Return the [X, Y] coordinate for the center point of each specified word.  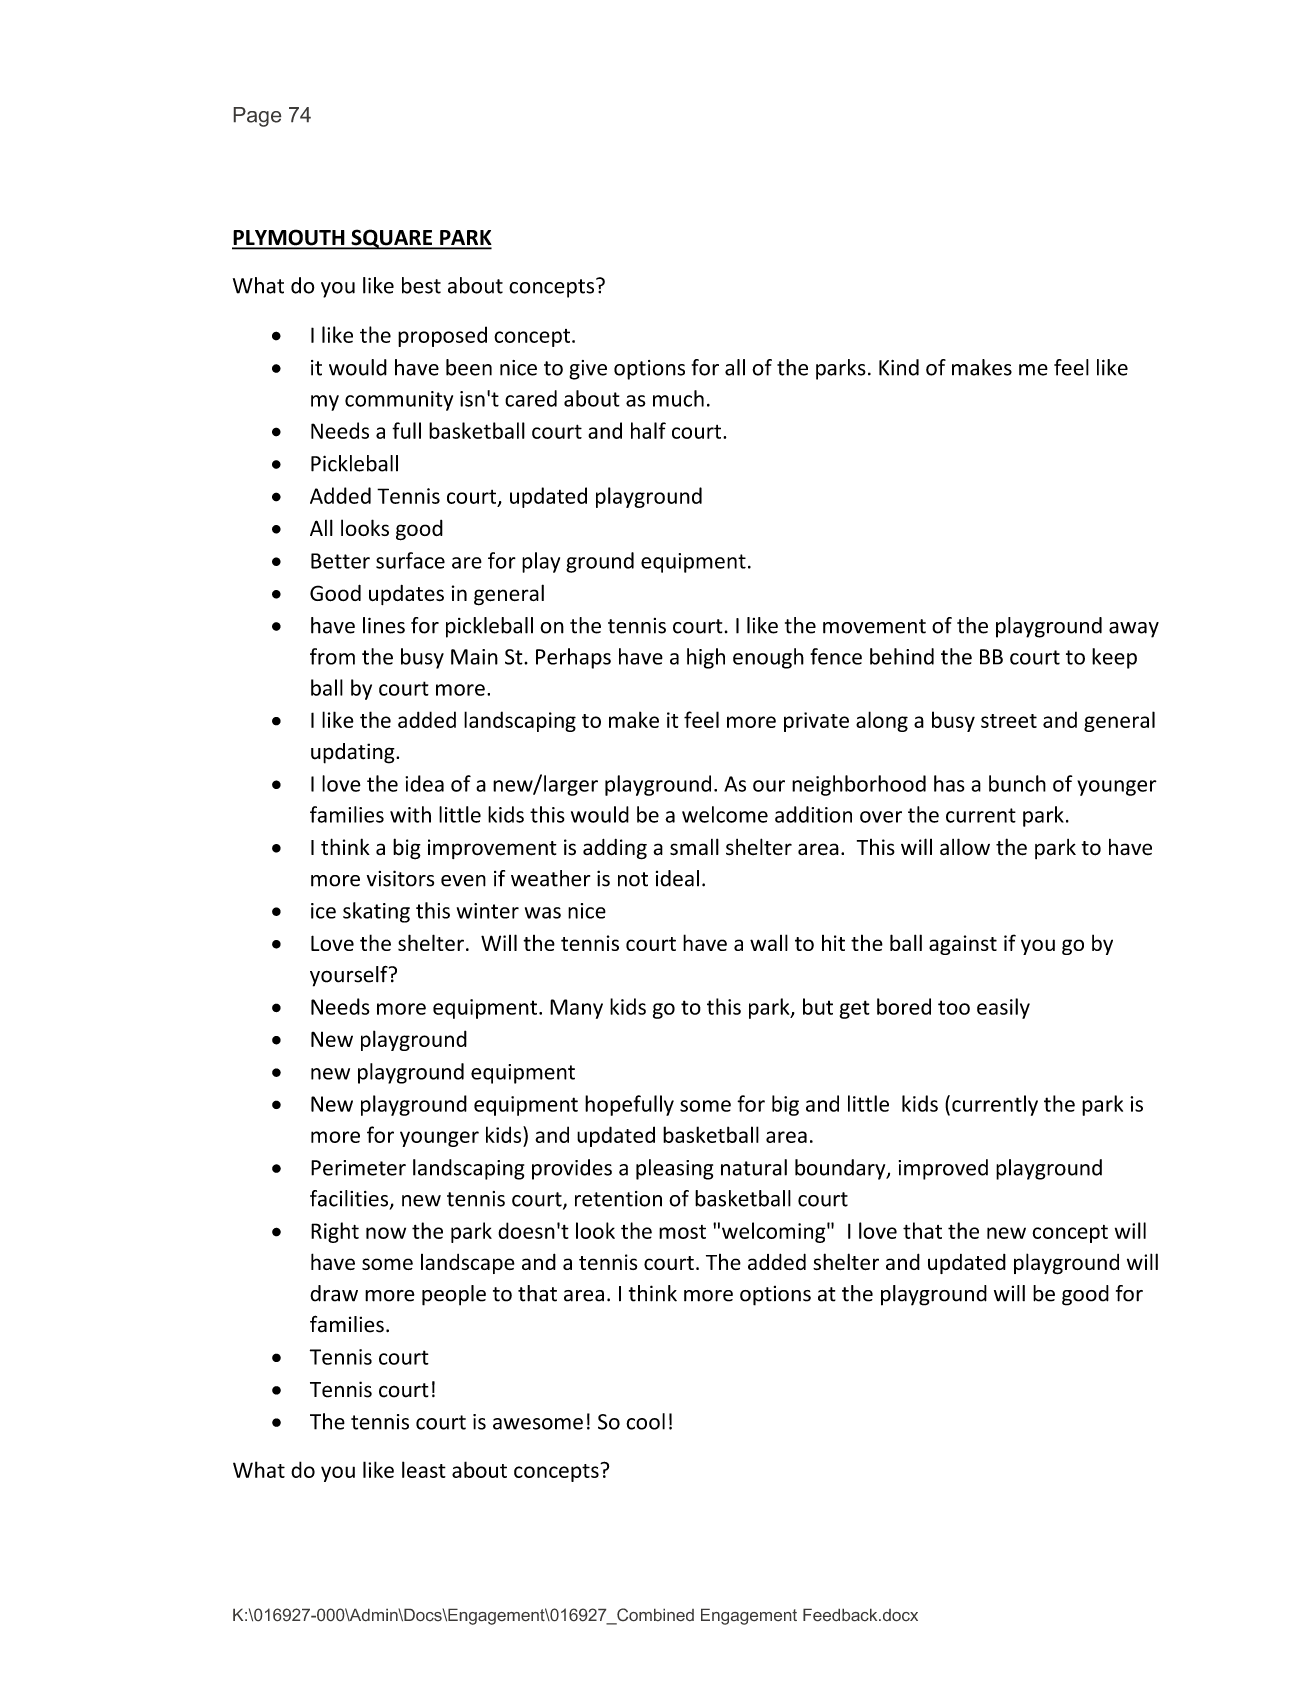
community [399, 401]
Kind [899, 367]
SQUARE [392, 239]
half [648, 430]
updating [354, 753]
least [424, 1469]
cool [645, 1421]
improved [943, 1169]
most [682, 1232]
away [1134, 630]
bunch [1017, 783]
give [588, 370]
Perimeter [358, 1168]
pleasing [674, 1169]
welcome [725, 814]
